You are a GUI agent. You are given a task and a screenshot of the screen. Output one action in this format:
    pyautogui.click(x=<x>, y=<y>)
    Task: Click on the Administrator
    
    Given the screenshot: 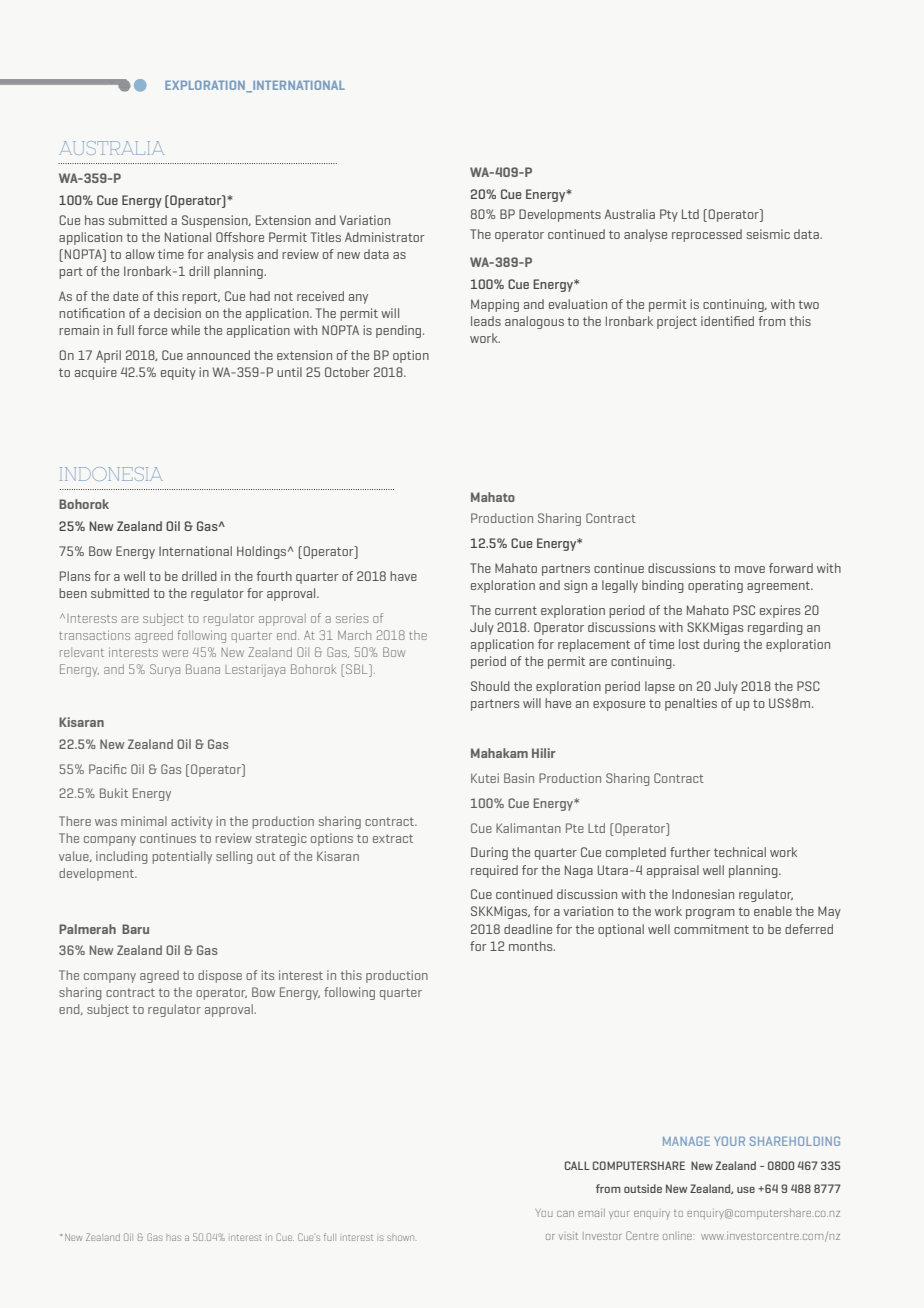 What is the action you would take?
    pyautogui.click(x=384, y=237)
